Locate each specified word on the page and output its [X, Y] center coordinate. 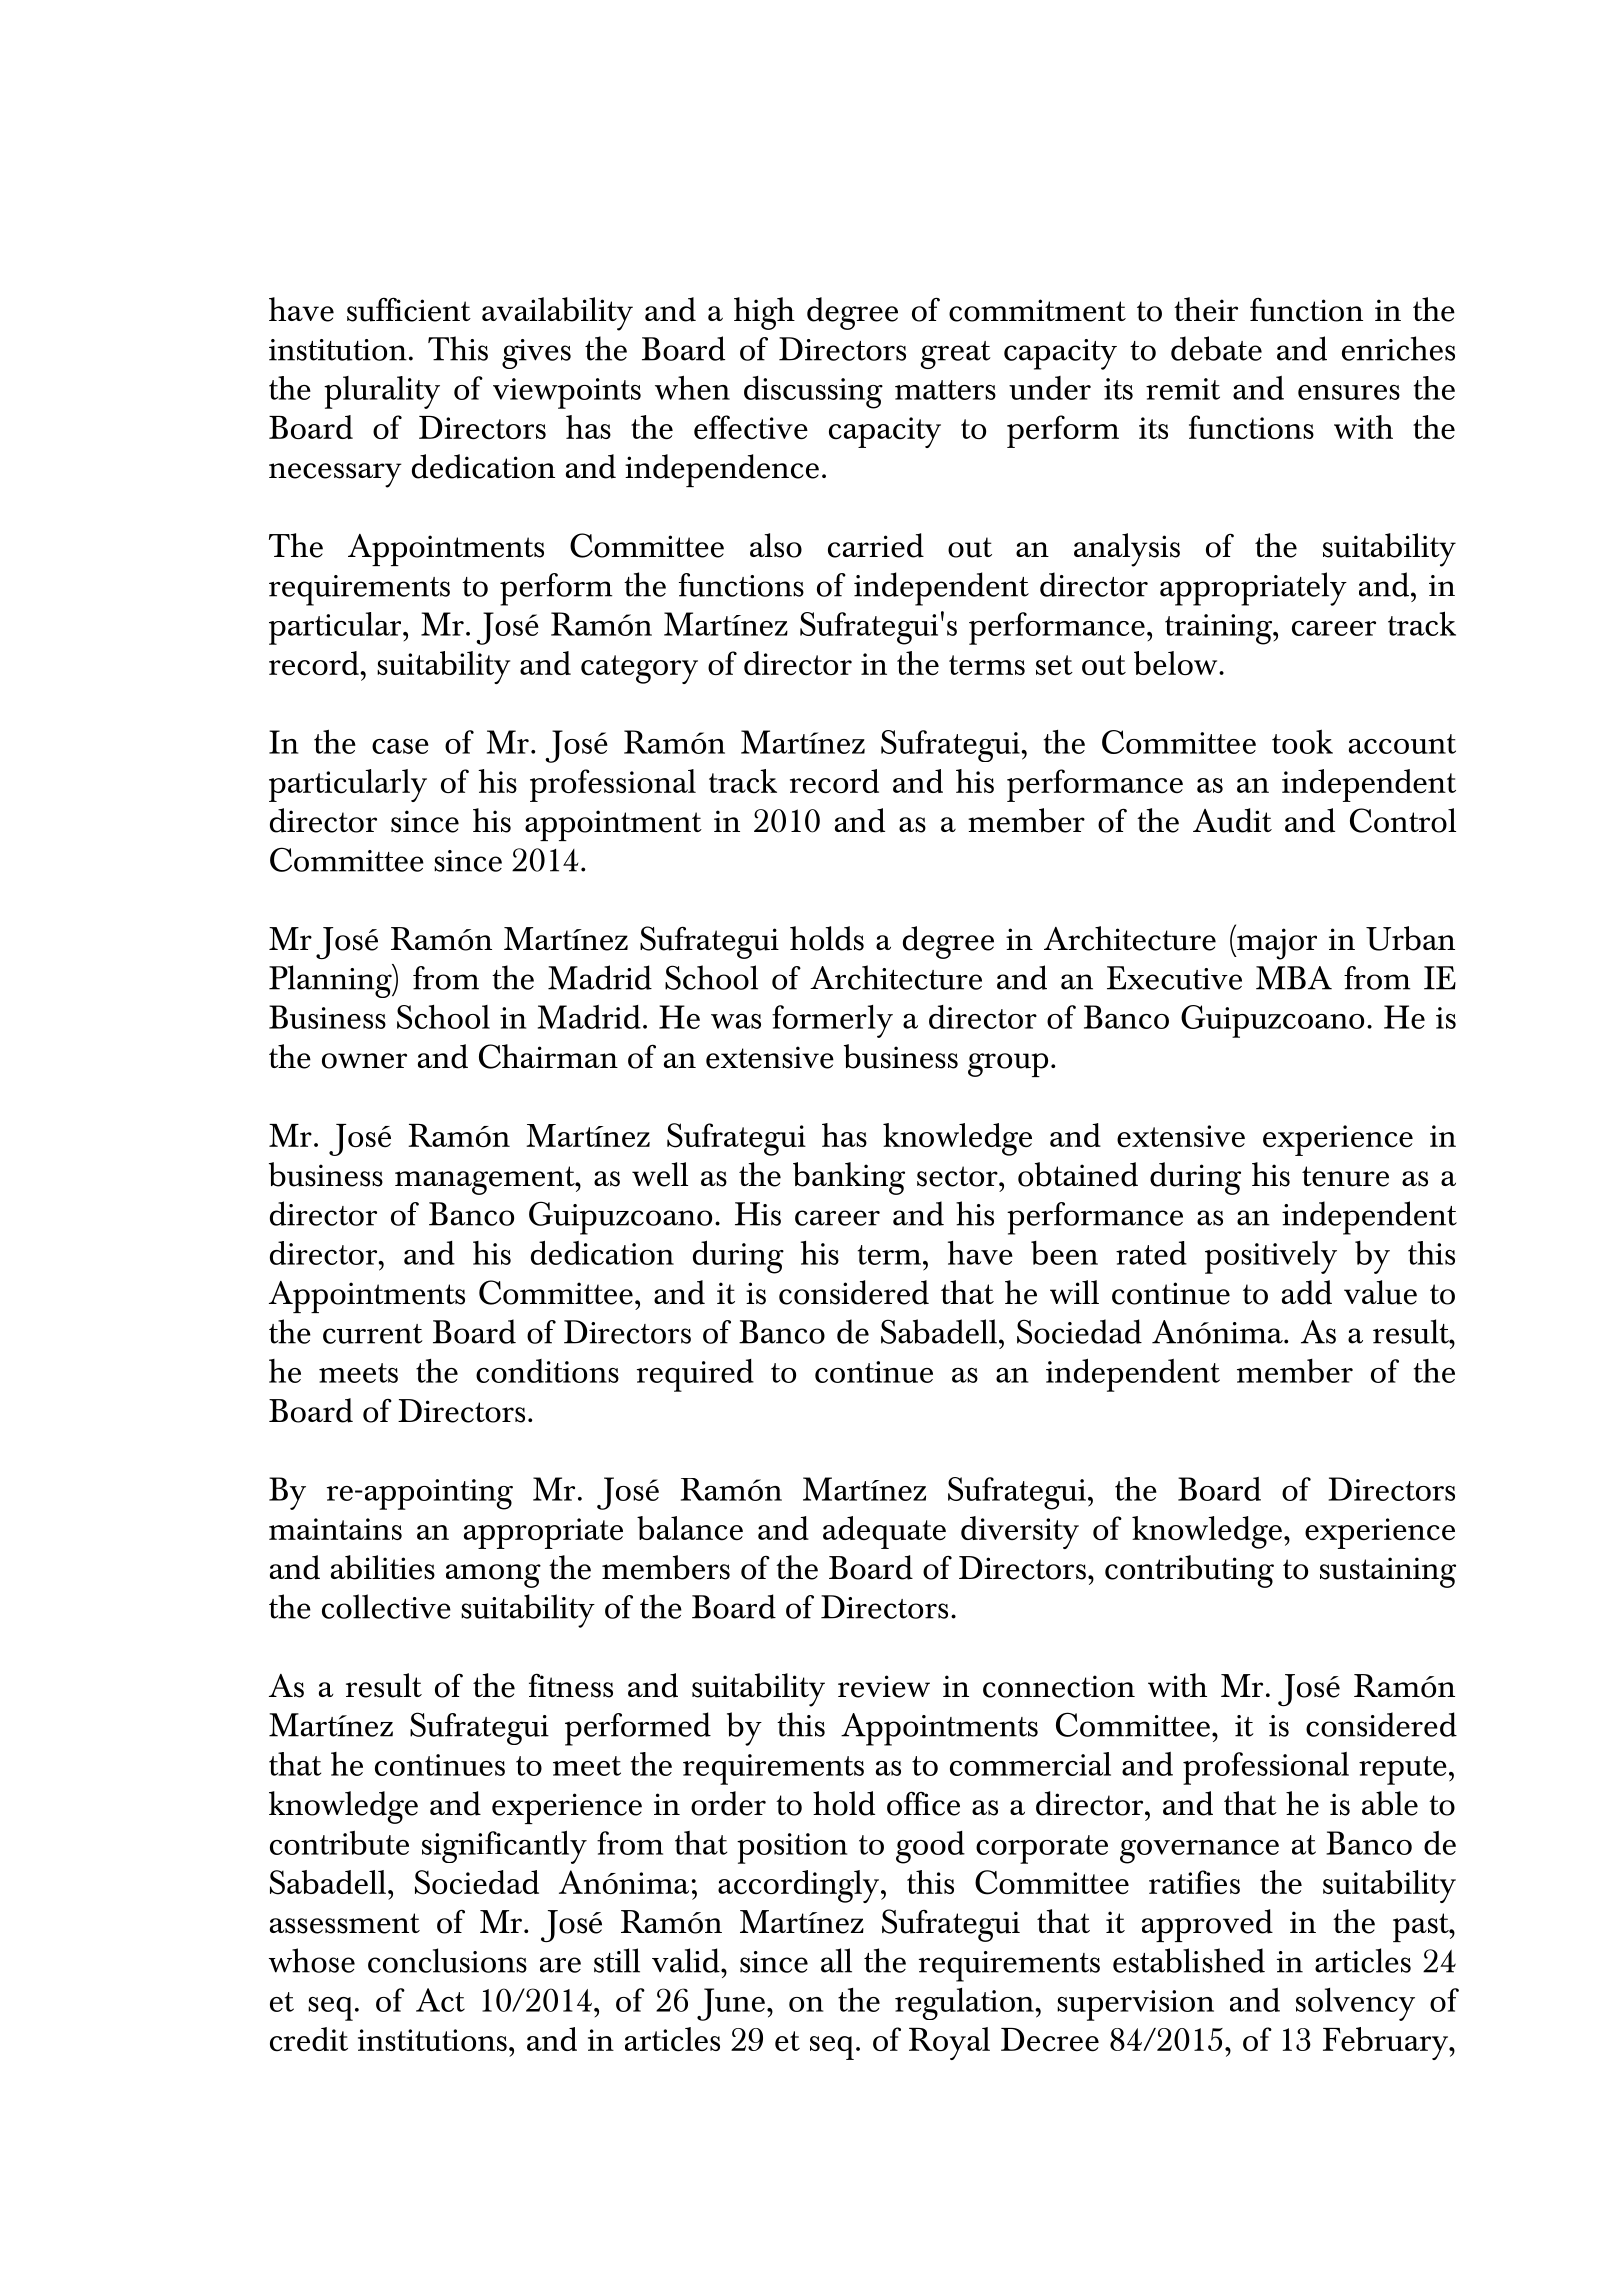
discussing [813, 392]
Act [440, 2000]
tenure [1345, 1176]
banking [849, 1178]
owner [364, 1061]
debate [1216, 348]
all [836, 1960]
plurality [382, 392]
